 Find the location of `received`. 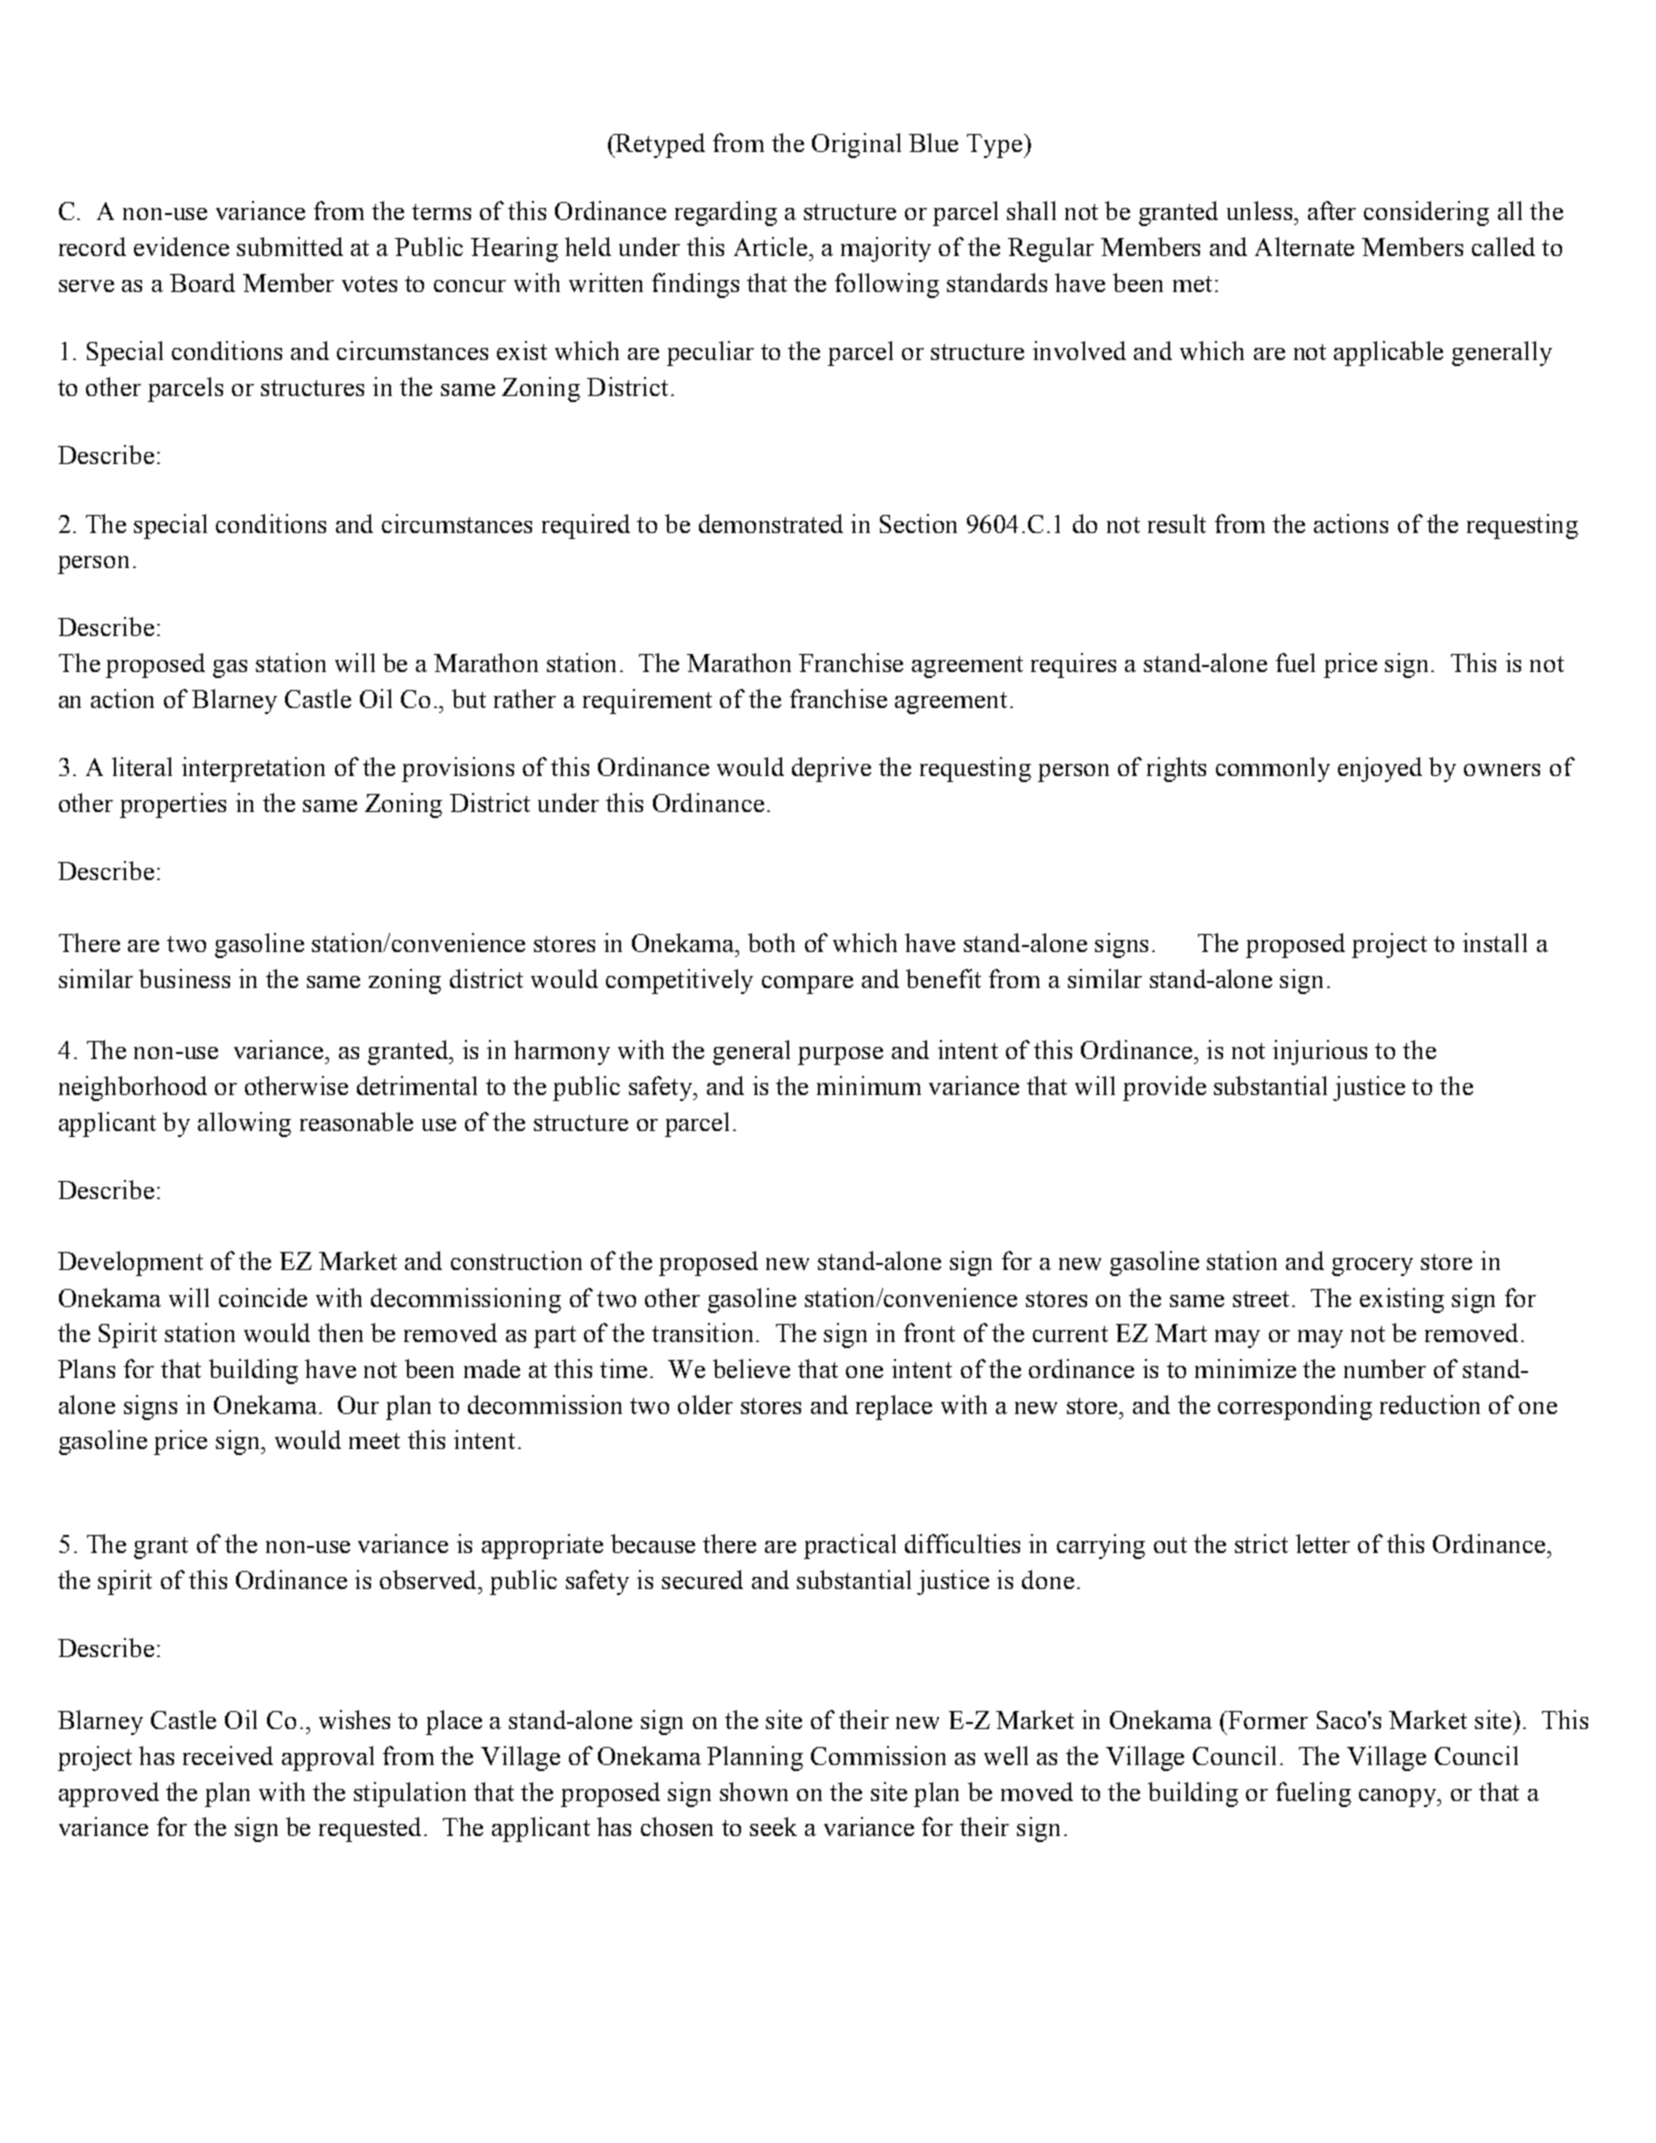

received is located at coordinates (228, 1755).
